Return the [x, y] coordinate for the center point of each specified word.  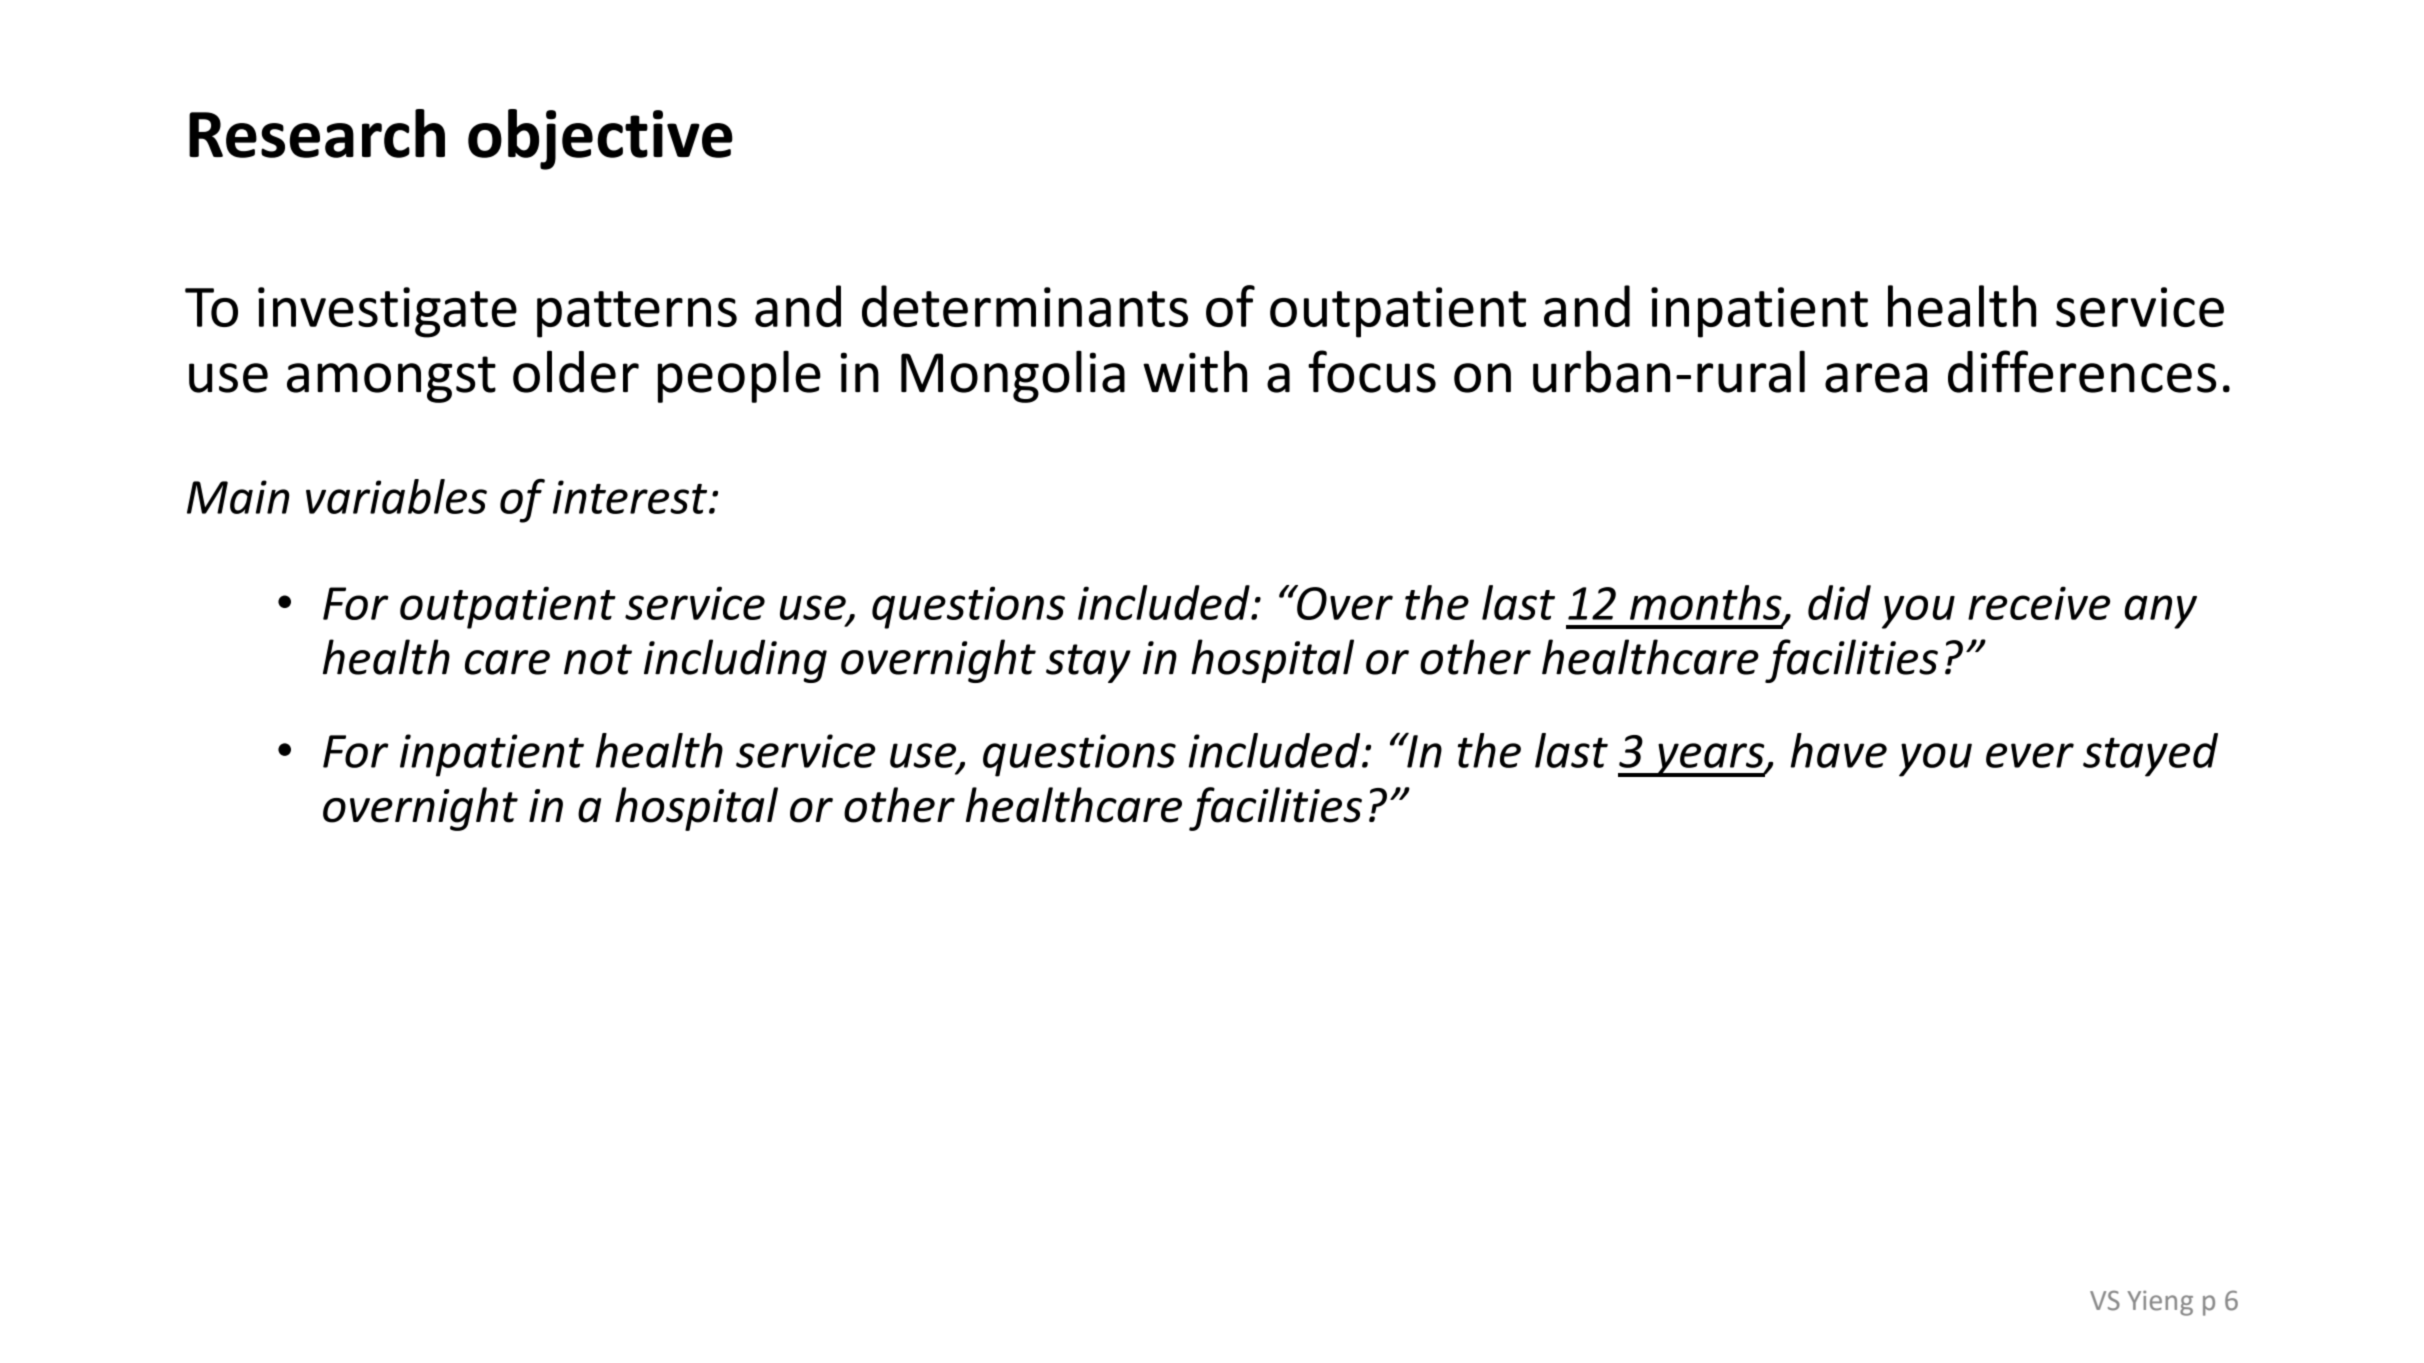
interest [630, 497]
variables [396, 496]
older [576, 371]
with [1195, 371]
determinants [1025, 306]
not [598, 659]
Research [317, 133]
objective [600, 139]
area [1876, 378]
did [1839, 602]
